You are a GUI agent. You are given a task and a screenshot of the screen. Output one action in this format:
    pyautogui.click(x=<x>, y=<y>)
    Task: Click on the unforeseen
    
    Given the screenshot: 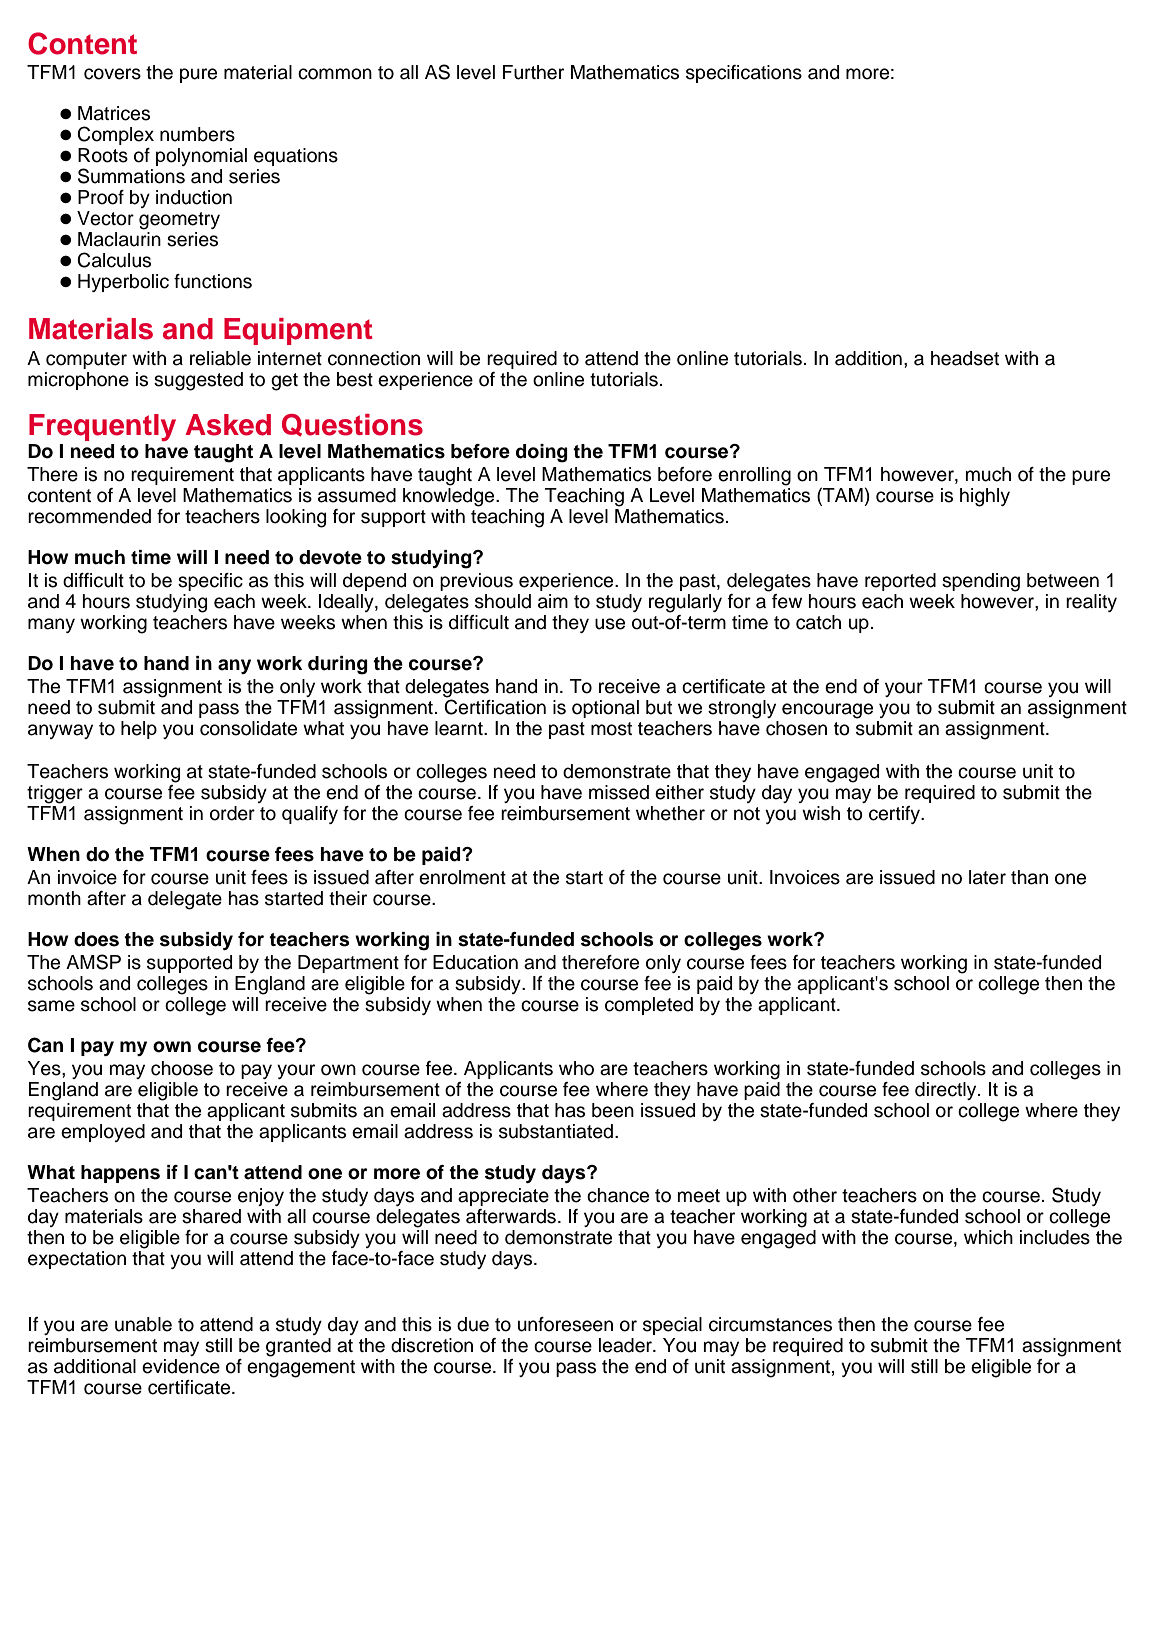 What is the action you would take?
    pyautogui.click(x=565, y=1324)
